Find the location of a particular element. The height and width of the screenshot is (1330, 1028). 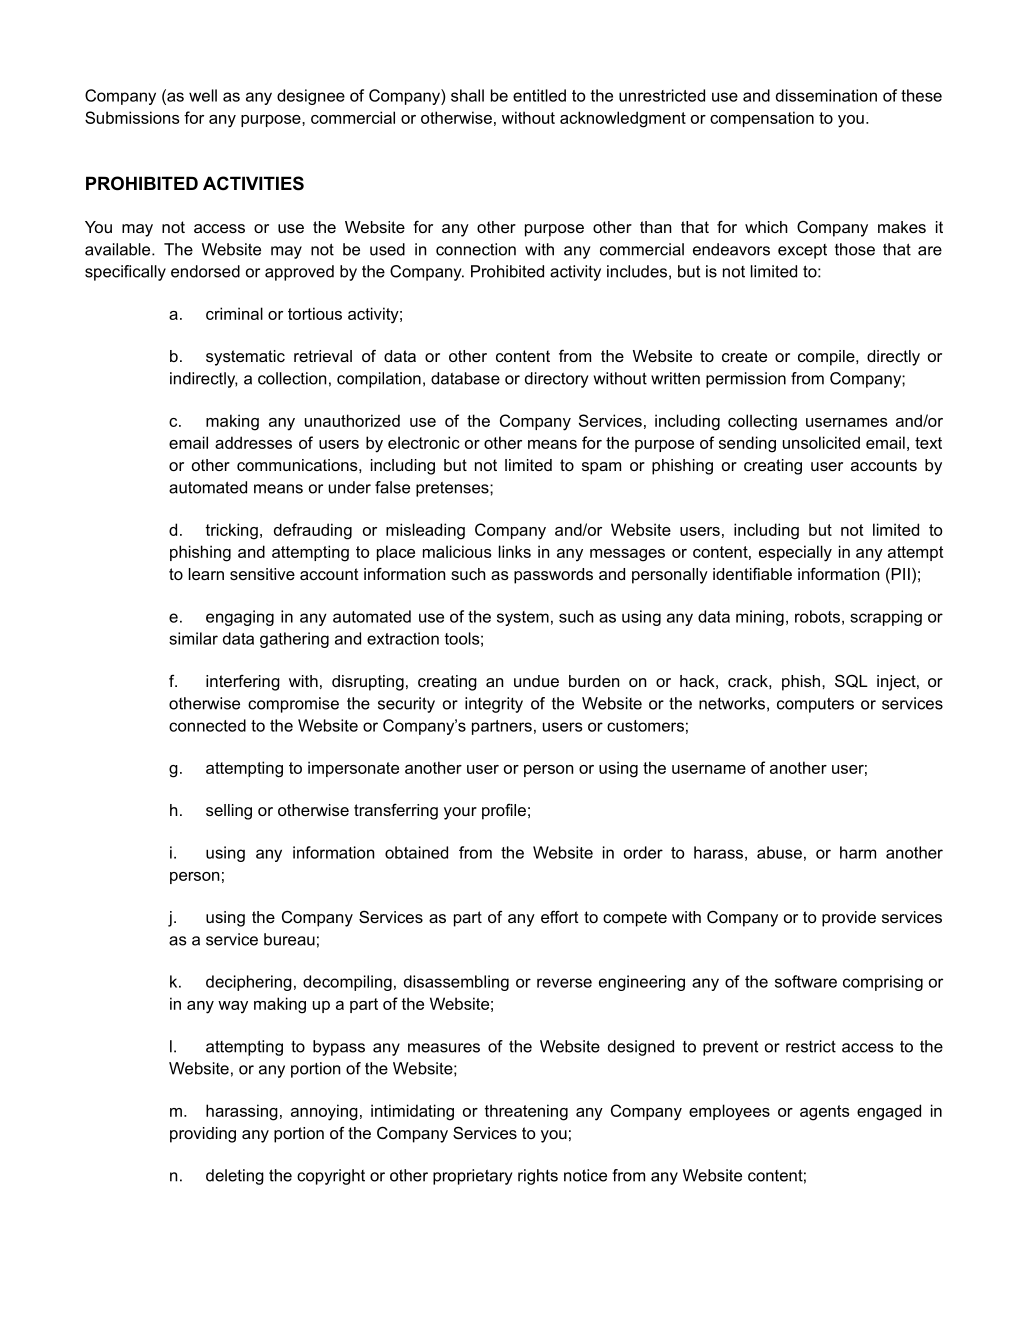

dissemination is located at coordinates (826, 95).
